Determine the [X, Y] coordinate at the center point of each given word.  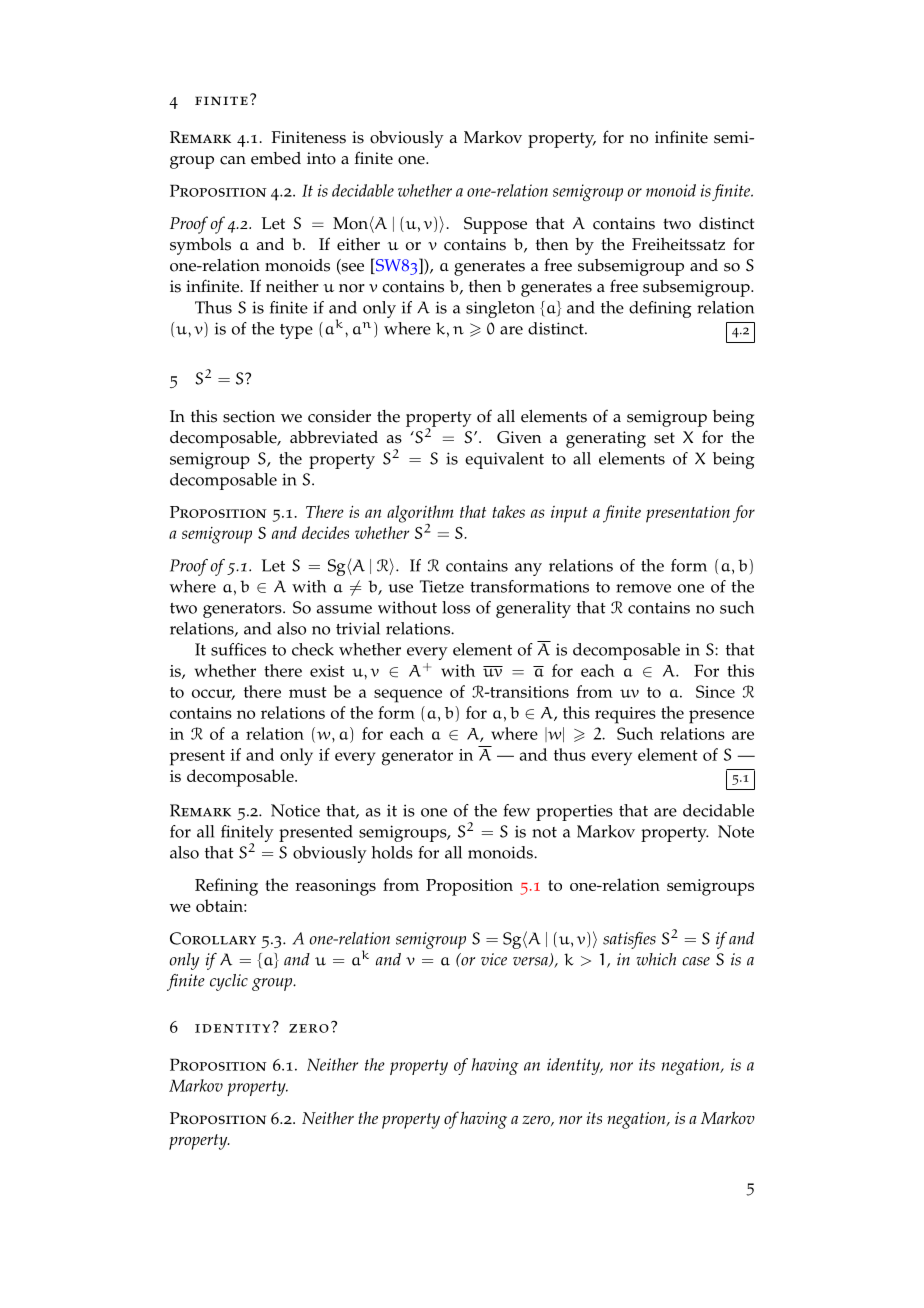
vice [494, 959]
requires [625, 715]
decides [325, 532]
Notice [295, 810]
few [517, 810]
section [249, 416]
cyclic [229, 982]
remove [643, 588]
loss [456, 607]
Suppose [495, 225]
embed [276, 158]
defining [660, 309]
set [664, 438]
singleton [500, 309]
